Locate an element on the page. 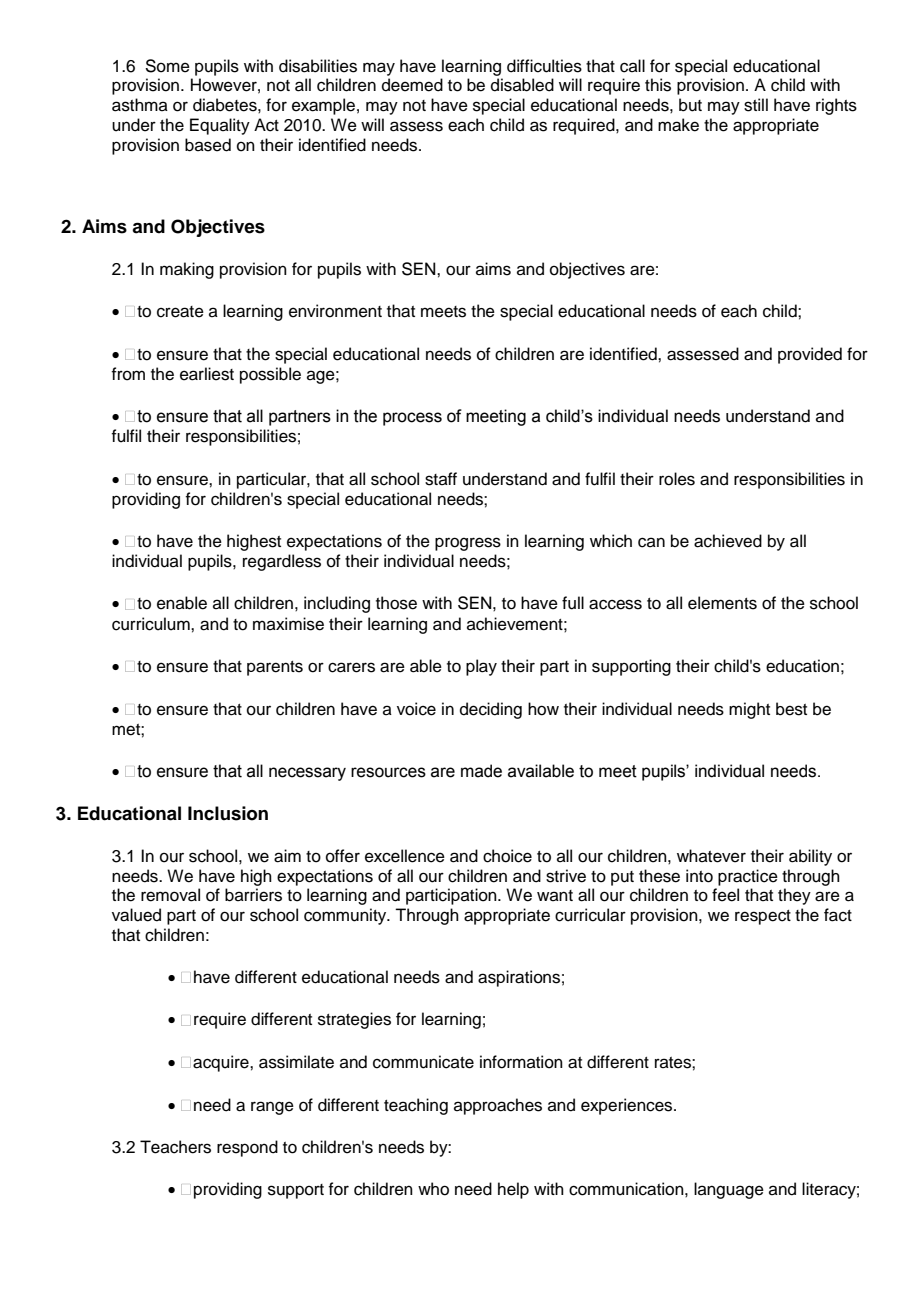  earliest is located at coordinates (207, 374).
